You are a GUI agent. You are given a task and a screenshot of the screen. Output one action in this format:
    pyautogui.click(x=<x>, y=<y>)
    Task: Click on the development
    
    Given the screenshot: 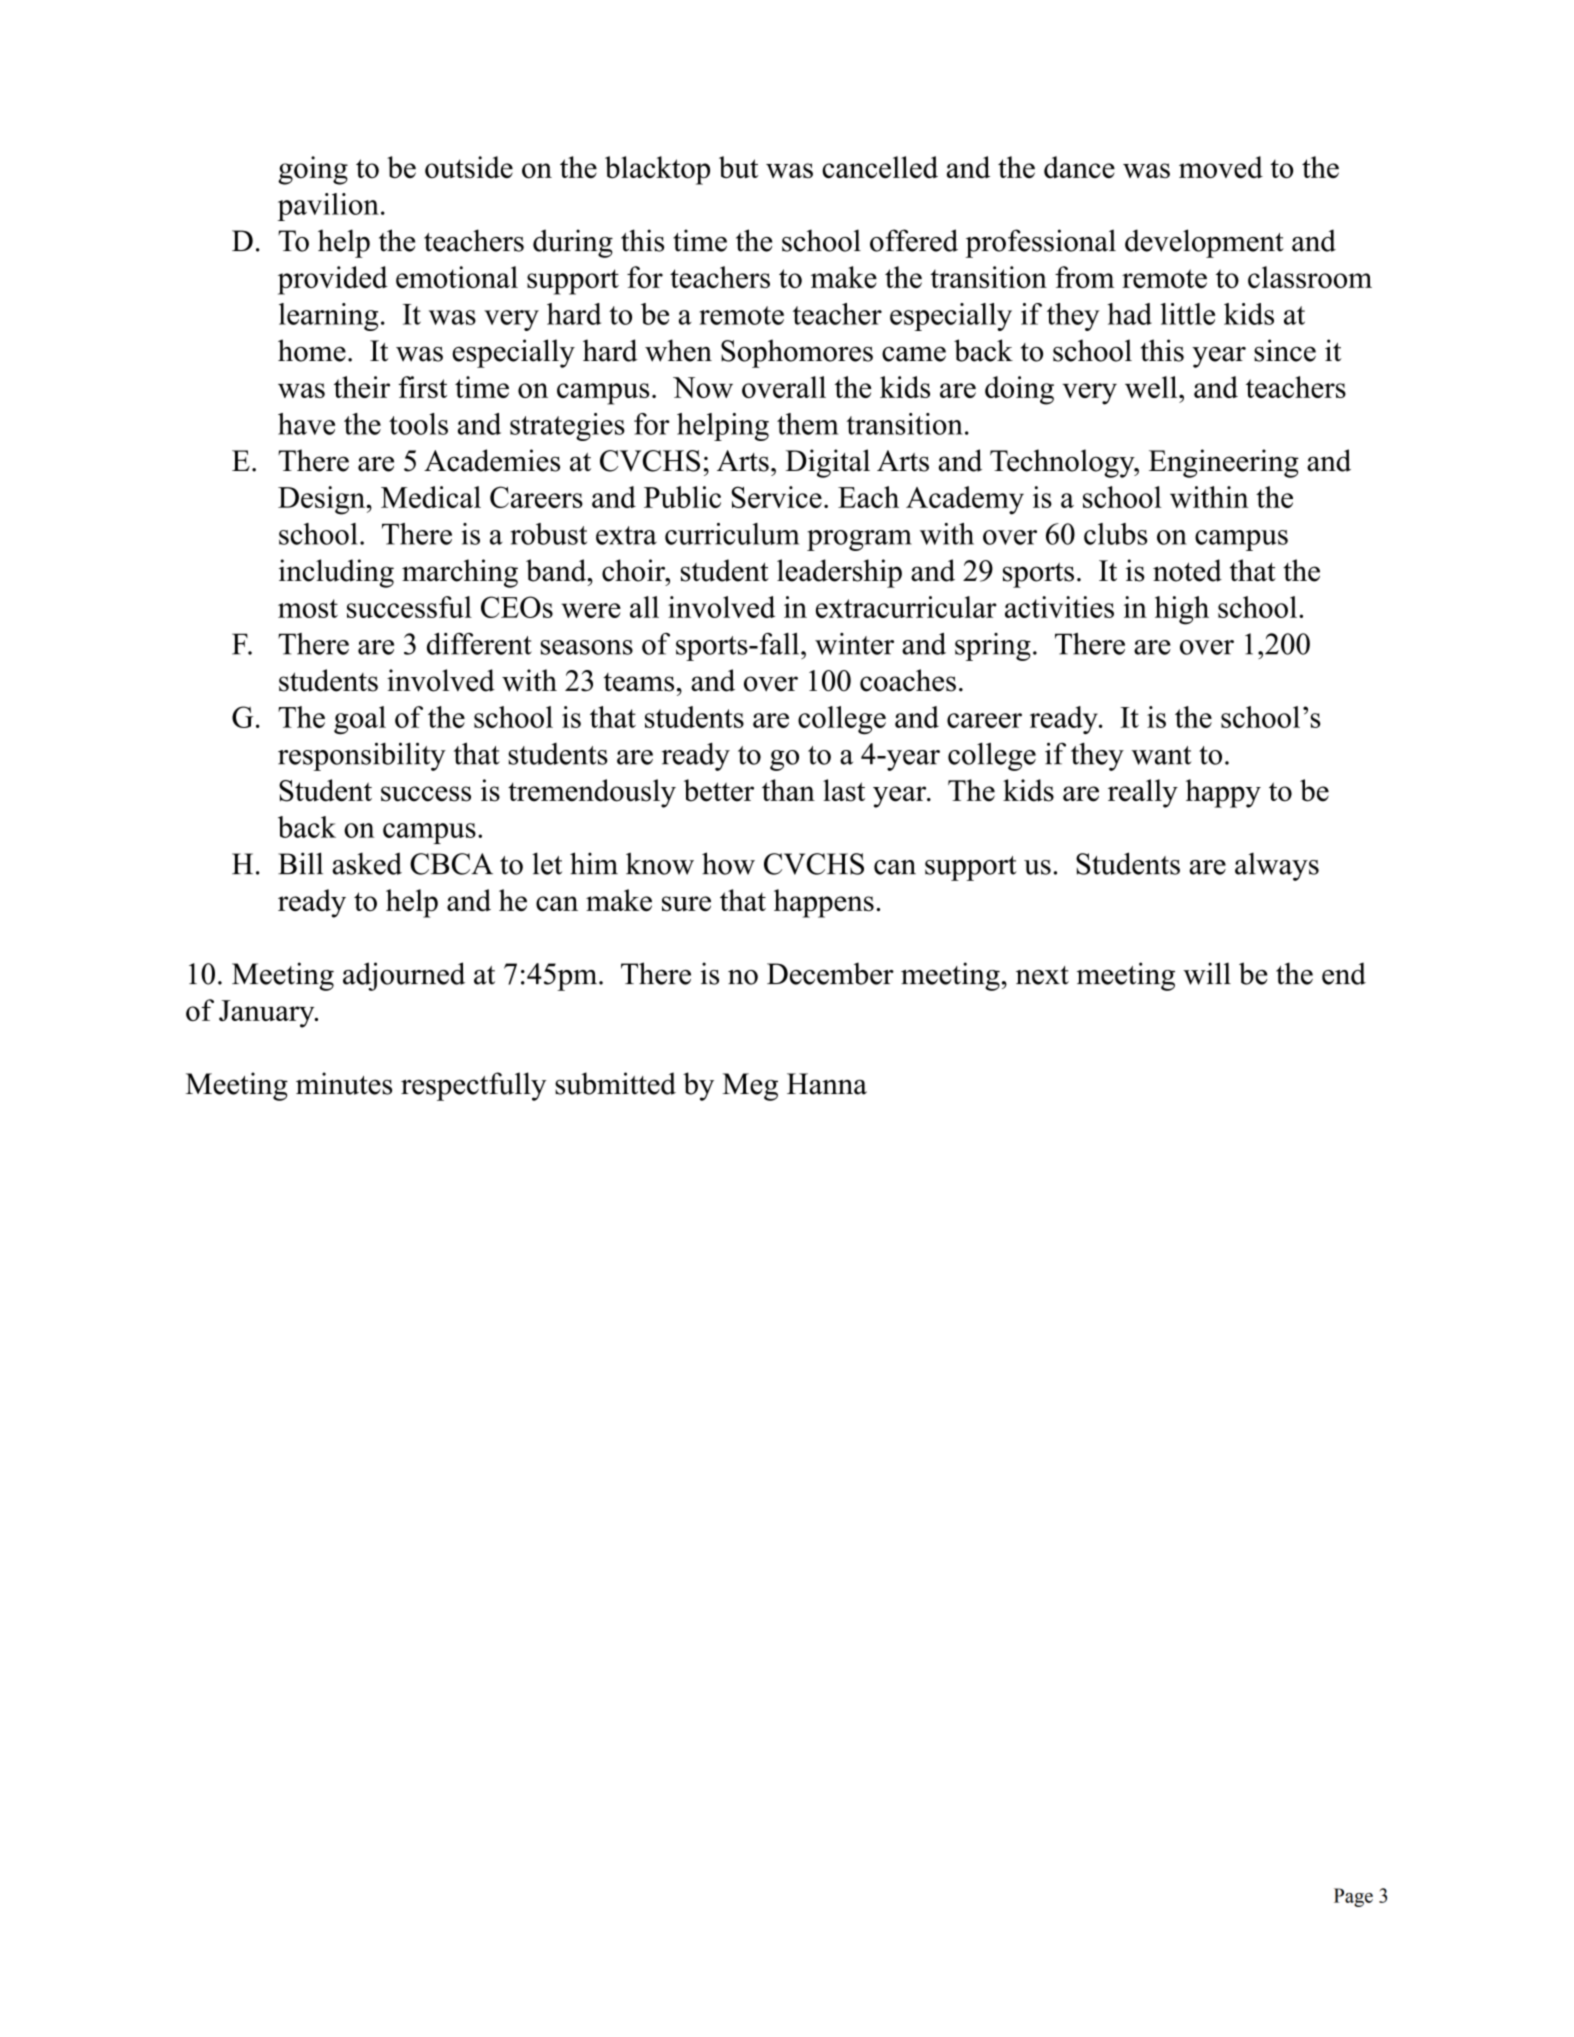 What is the action you would take?
    pyautogui.click(x=1204, y=243)
